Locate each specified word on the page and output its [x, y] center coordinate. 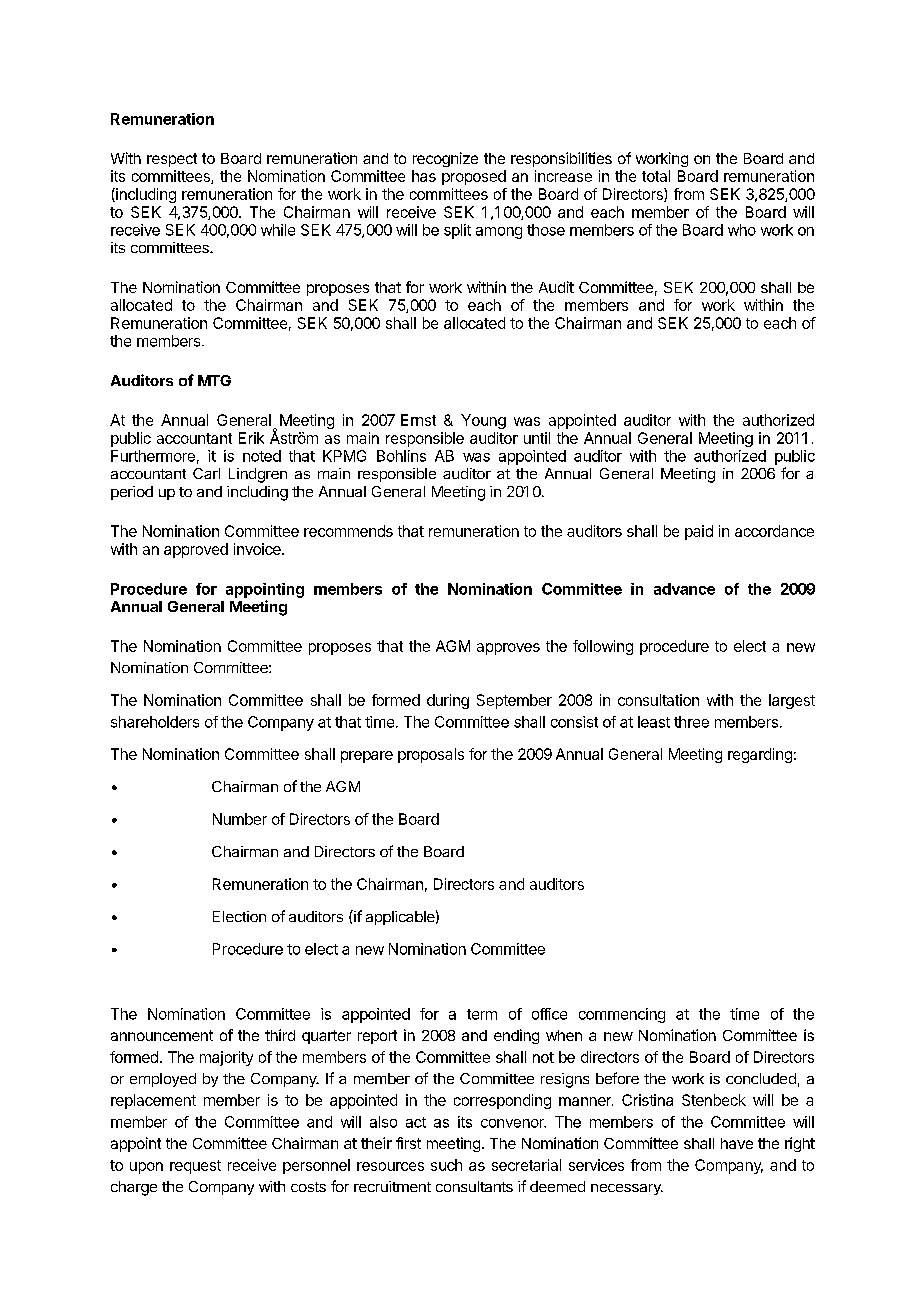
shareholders [155, 722]
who [742, 230]
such [446, 1165]
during [448, 701]
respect [172, 160]
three [691, 722]
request [195, 1167]
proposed [474, 177]
